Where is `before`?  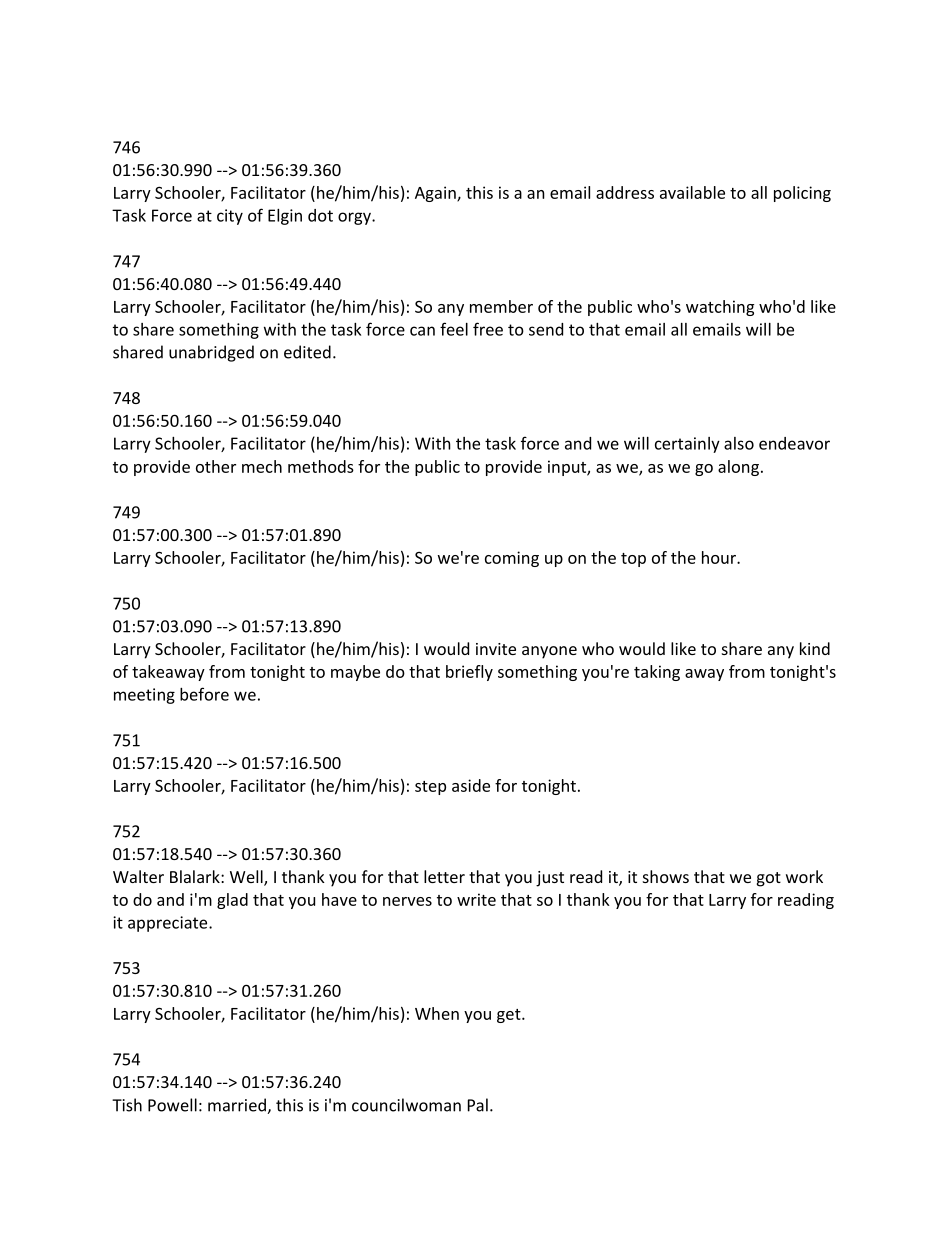 before is located at coordinates (204, 694).
